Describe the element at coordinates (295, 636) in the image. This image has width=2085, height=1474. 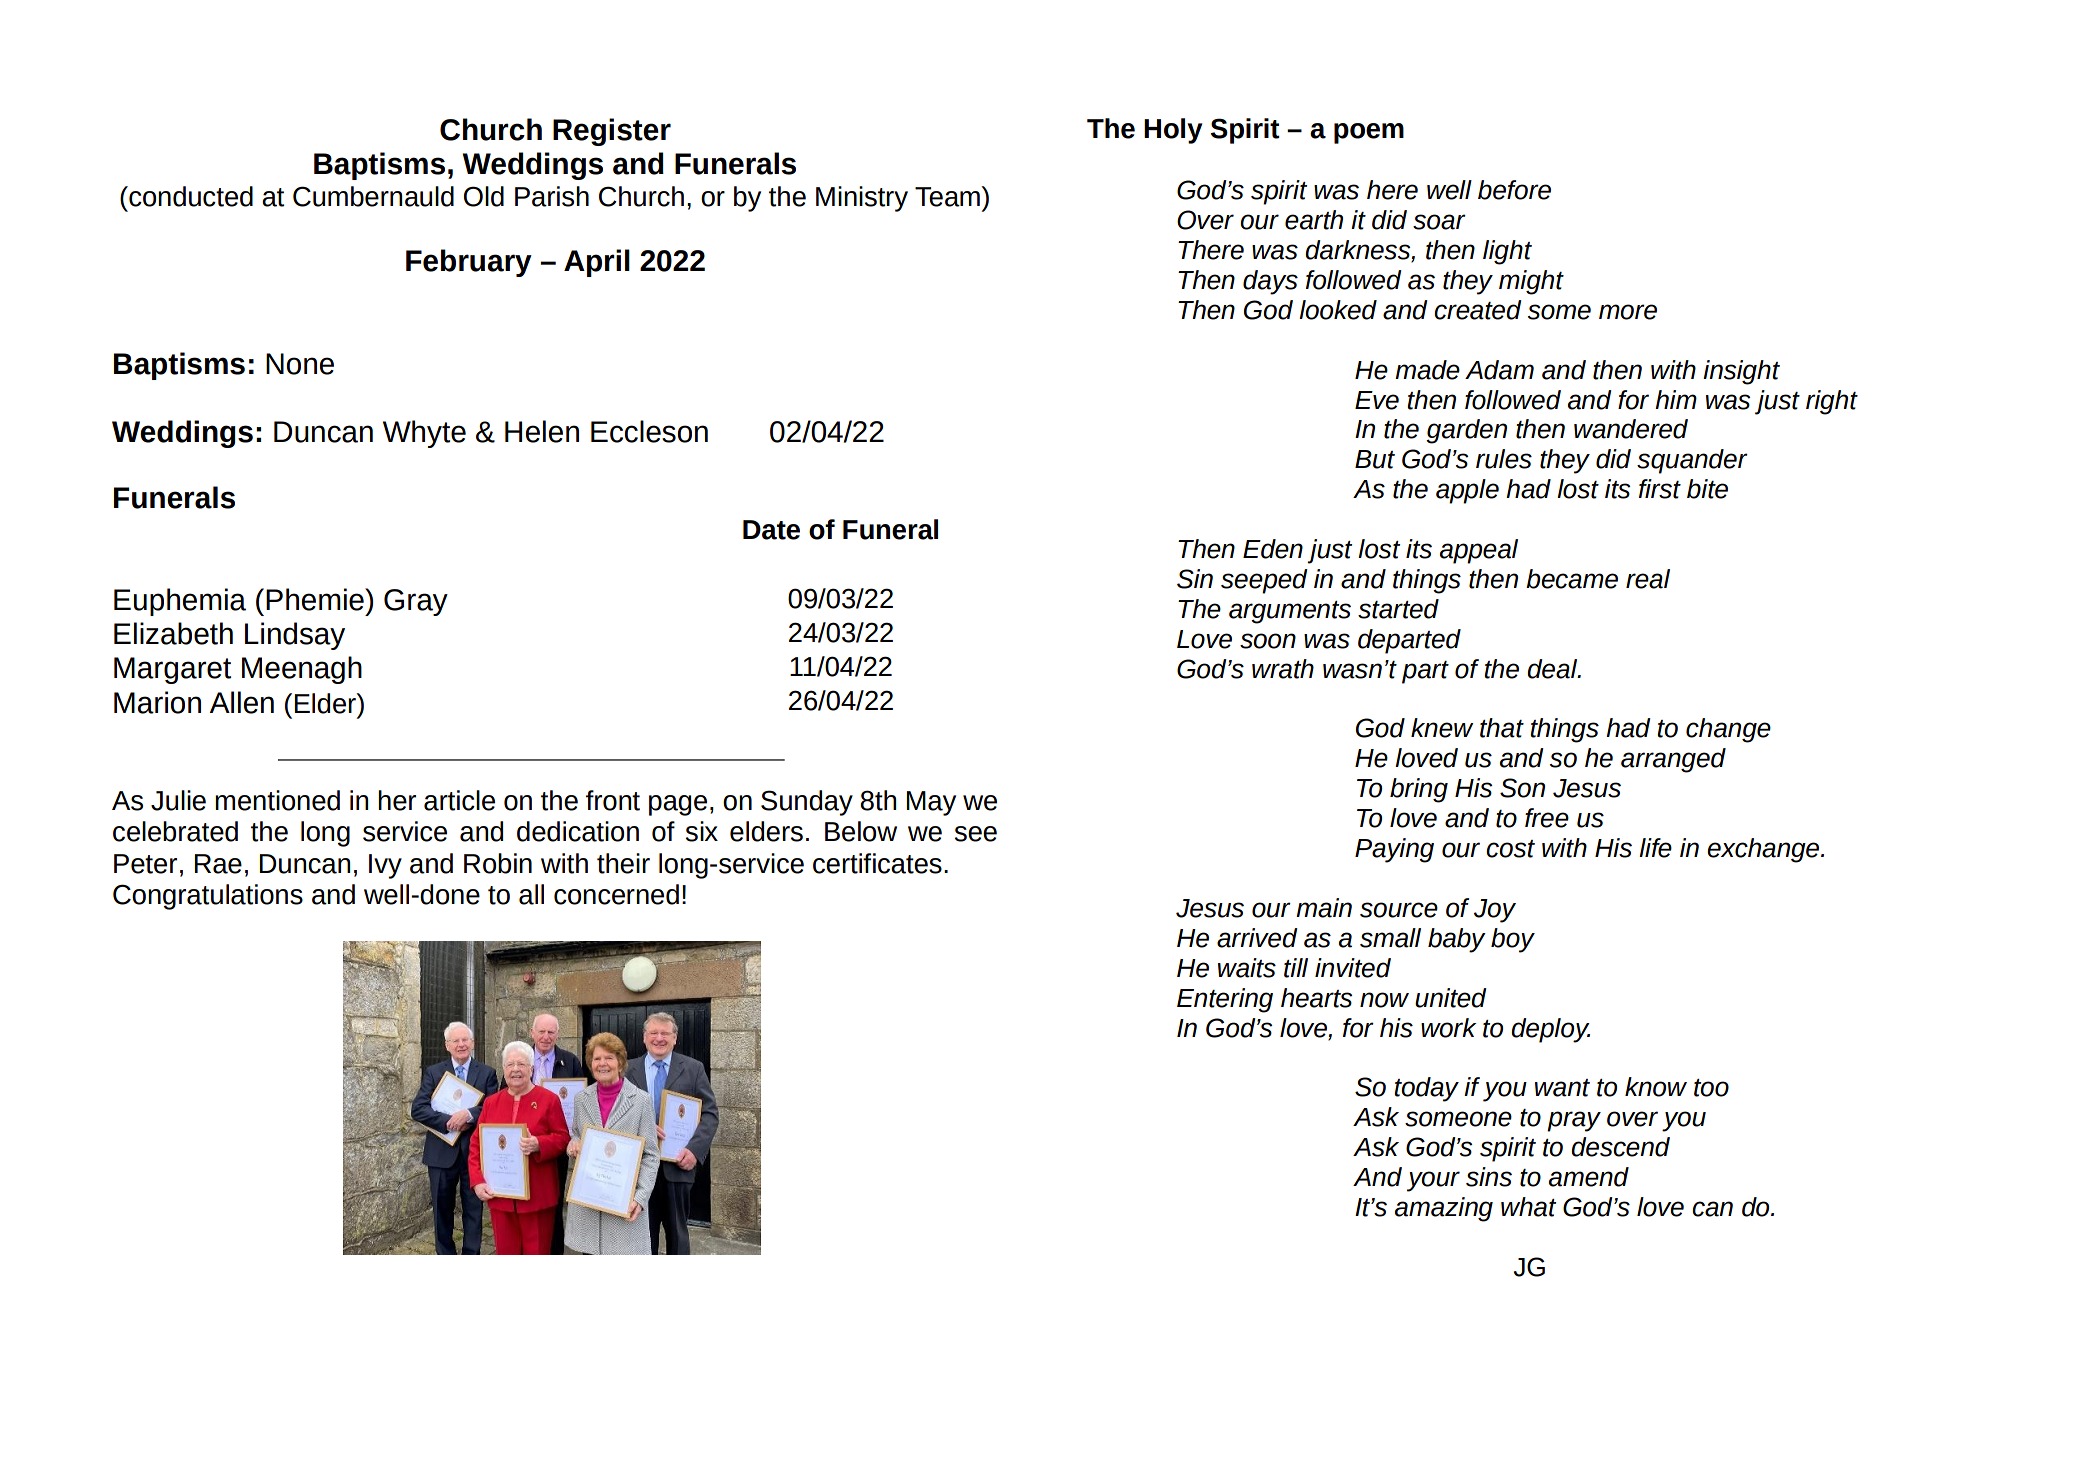
I see `Lindsay` at that location.
